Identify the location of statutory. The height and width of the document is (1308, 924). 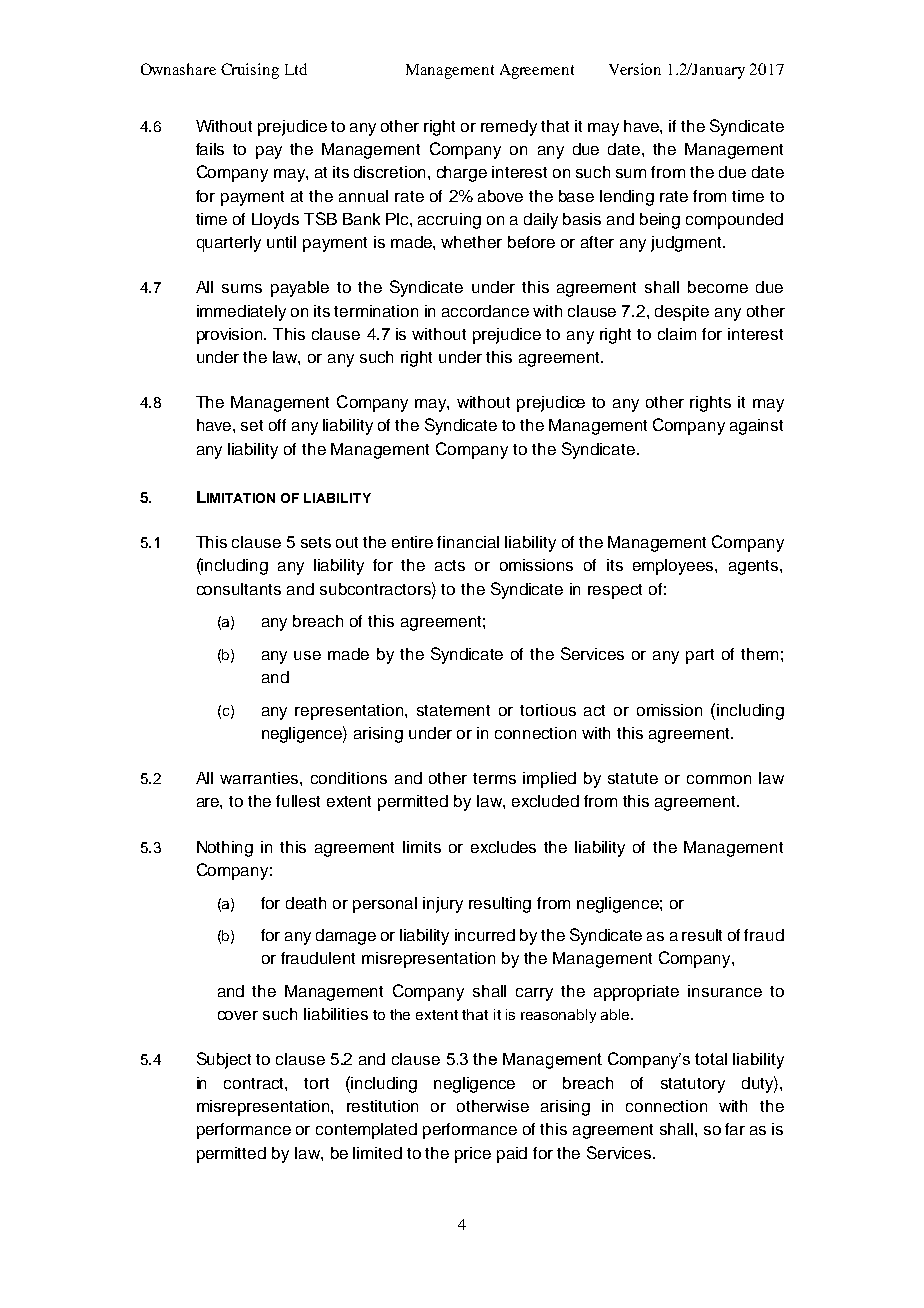
(693, 1085).
